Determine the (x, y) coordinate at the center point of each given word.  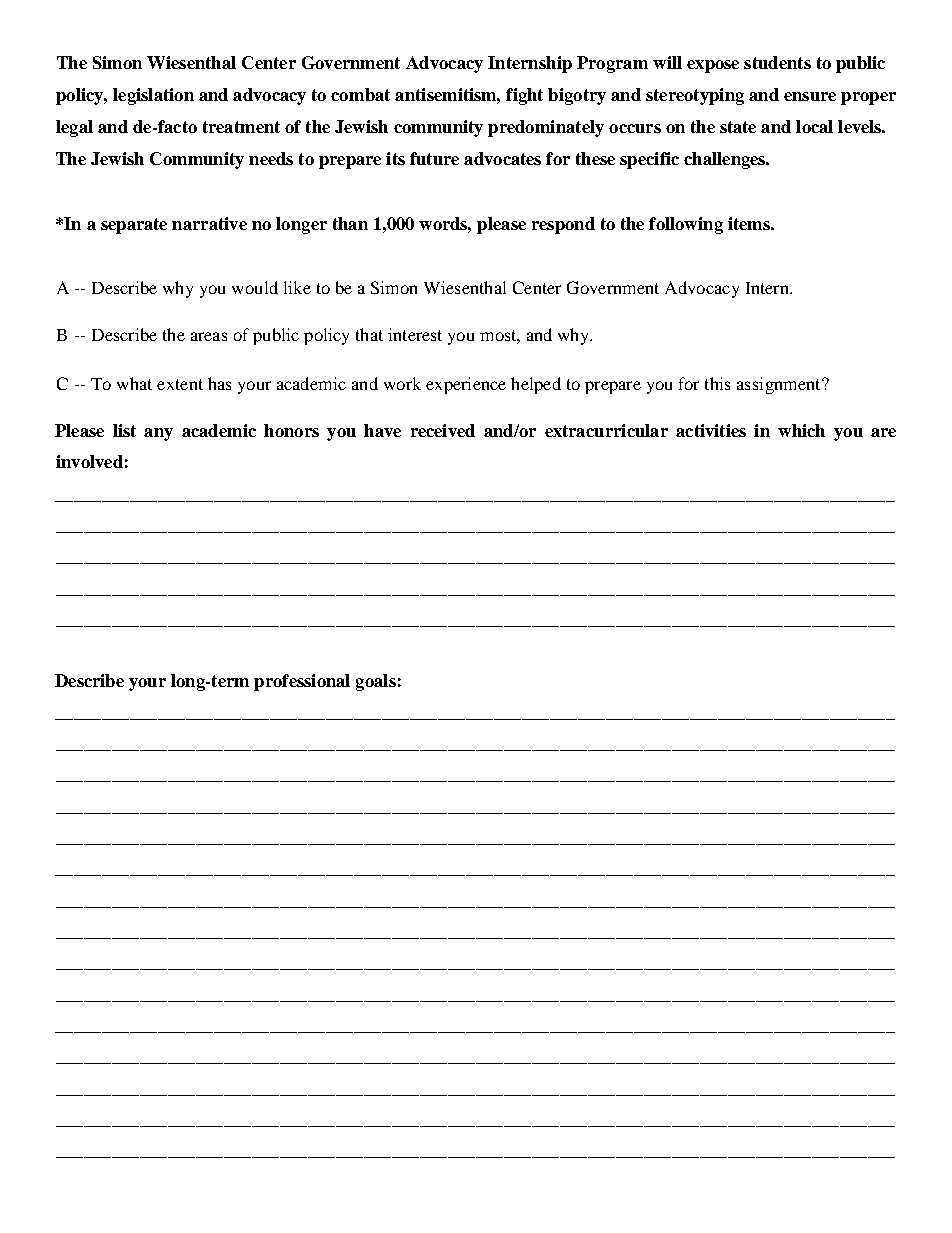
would (255, 287)
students (777, 62)
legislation (153, 96)
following (686, 225)
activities (711, 430)
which (801, 430)
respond (563, 225)
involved (89, 461)
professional (302, 682)
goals (376, 682)
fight (524, 96)
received (443, 430)
